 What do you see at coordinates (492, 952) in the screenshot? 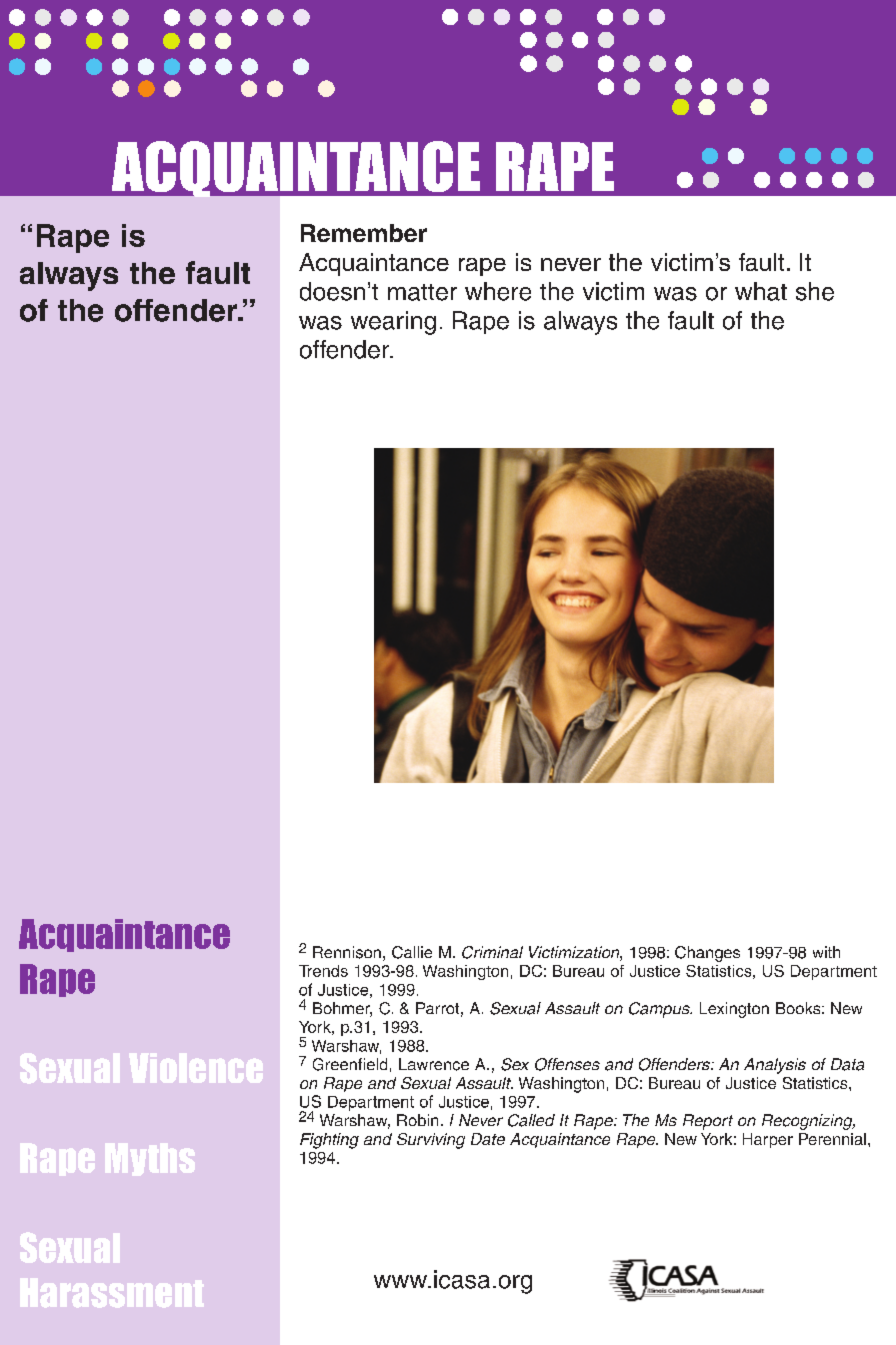
I see `Criminal` at bounding box center [492, 952].
